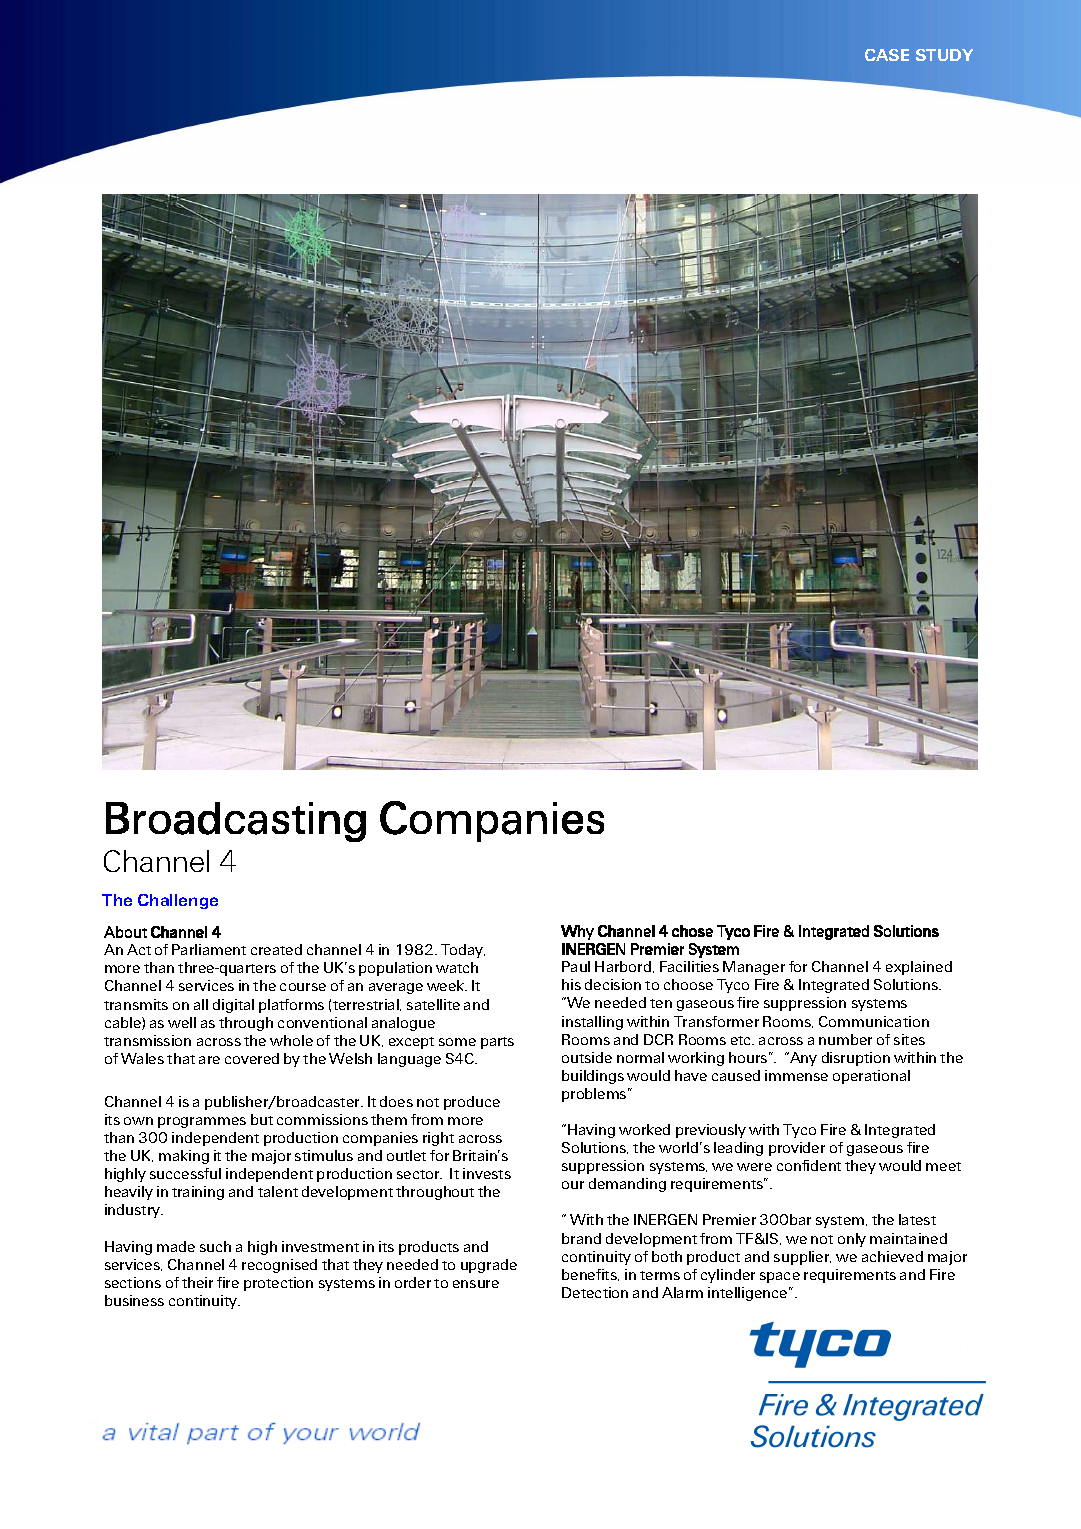  Describe the element at coordinates (692, 931) in the screenshot. I see `chose` at that location.
